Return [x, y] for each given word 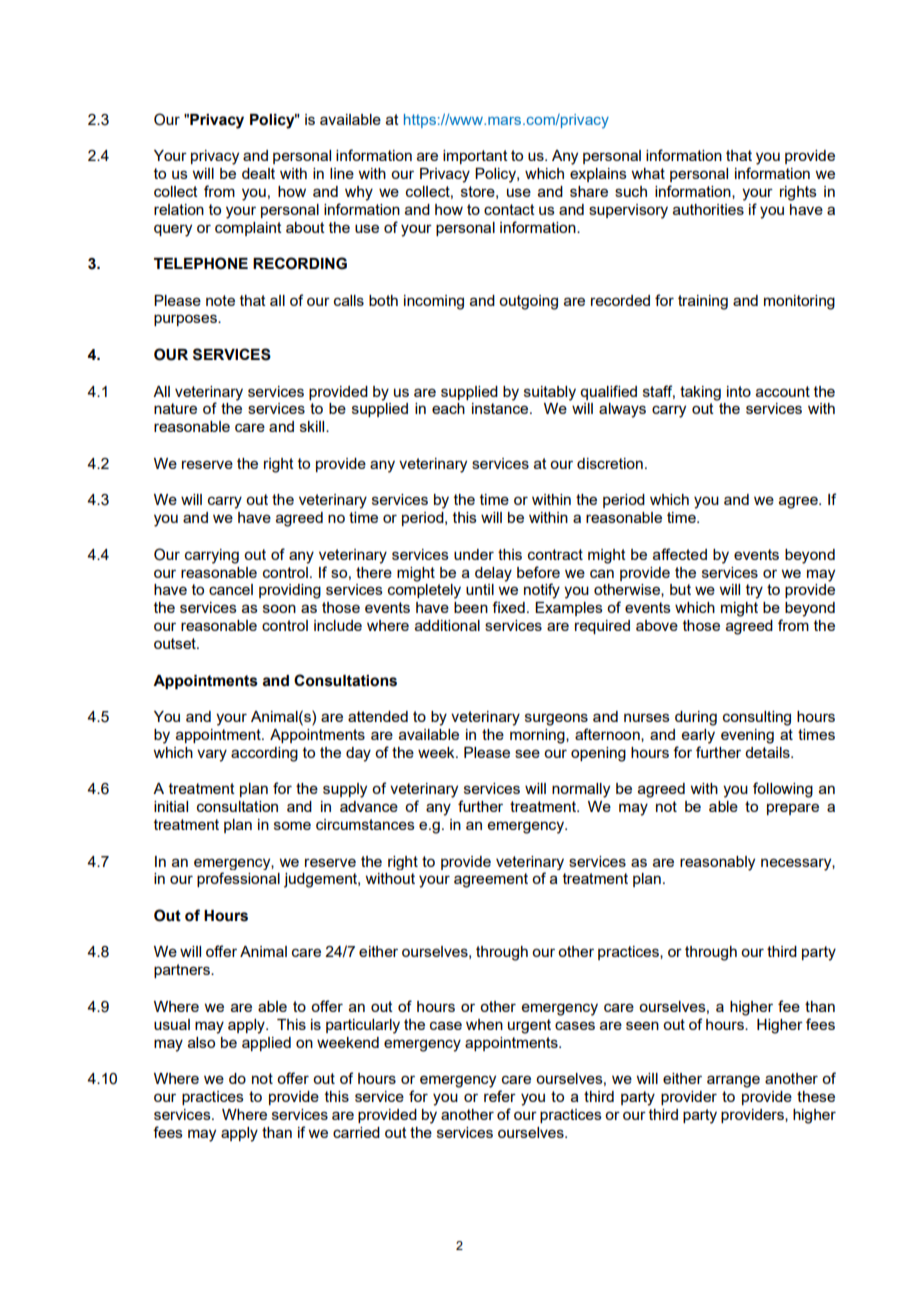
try [754, 591]
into [739, 391]
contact [509, 209]
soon [279, 608]
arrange [733, 1081]
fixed [508, 607]
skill [313, 426]
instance [501, 408]
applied [266, 1044]
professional [238, 879]
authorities [708, 209]
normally [581, 790]
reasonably [717, 863]
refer [500, 1096]
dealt [258, 173]
